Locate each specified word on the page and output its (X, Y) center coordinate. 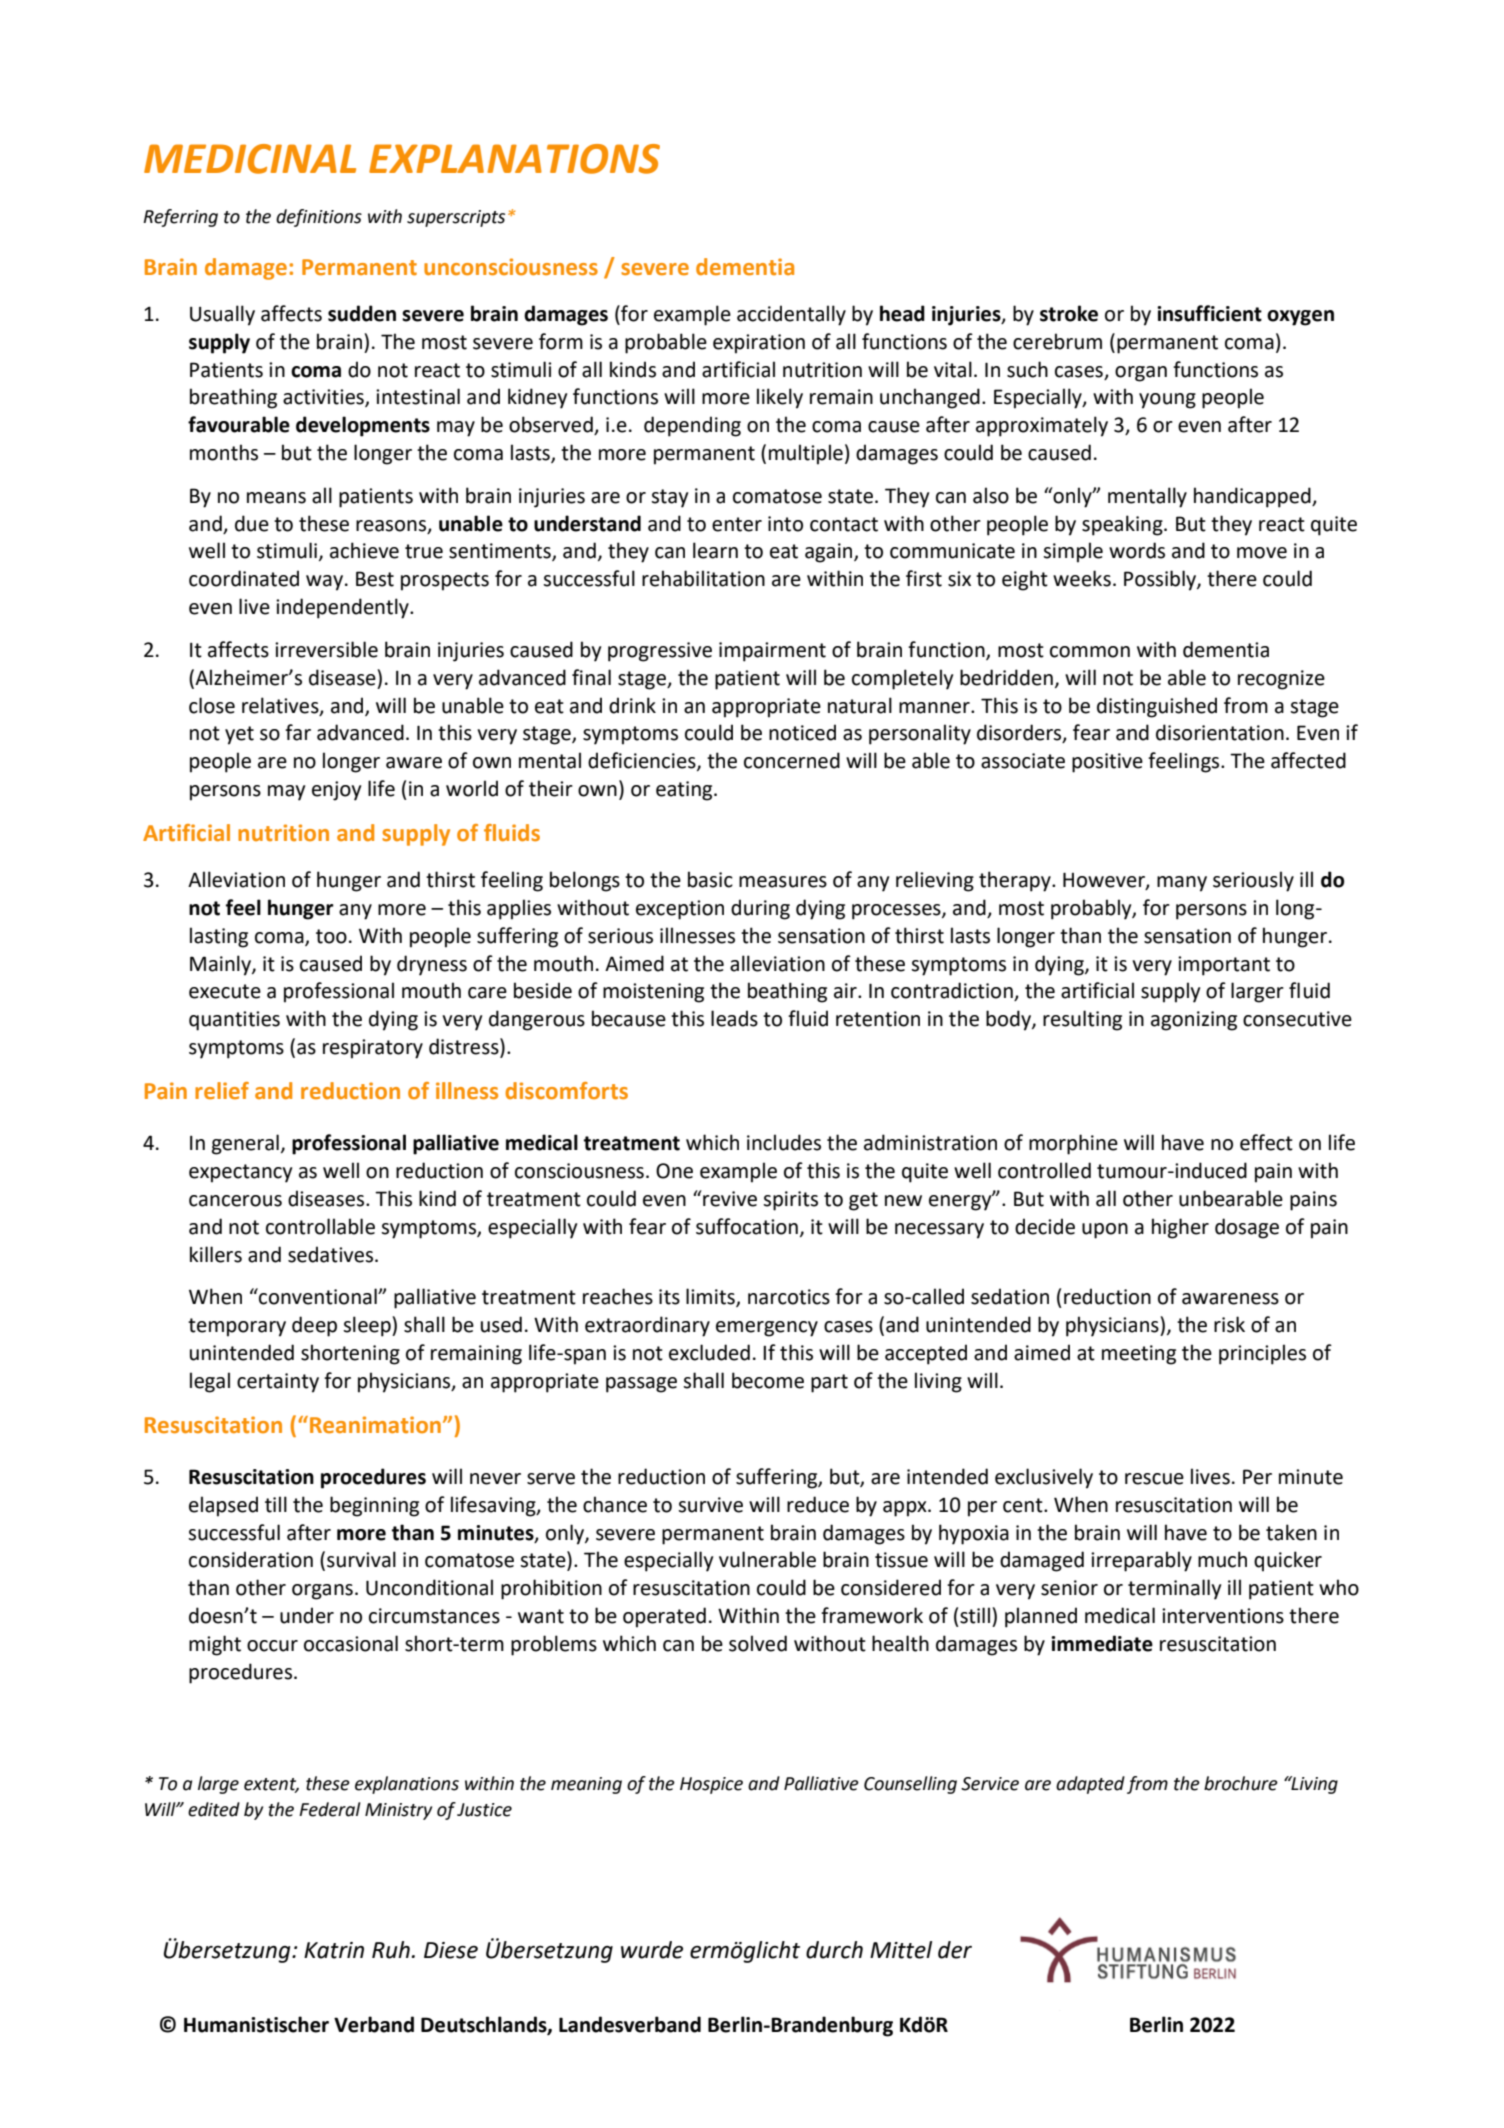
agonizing (1194, 1021)
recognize (1281, 680)
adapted (1090, 1785)
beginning (374, 1506)
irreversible (326, 649)
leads (734, 1018)
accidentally (791, 315)
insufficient (1209, 313)
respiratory (373, 1049)
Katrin (334, 1950)
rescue (1154, 1479)
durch (834, 1950)
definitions (319, 218)
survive (710, 1505)
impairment (772, 652)
